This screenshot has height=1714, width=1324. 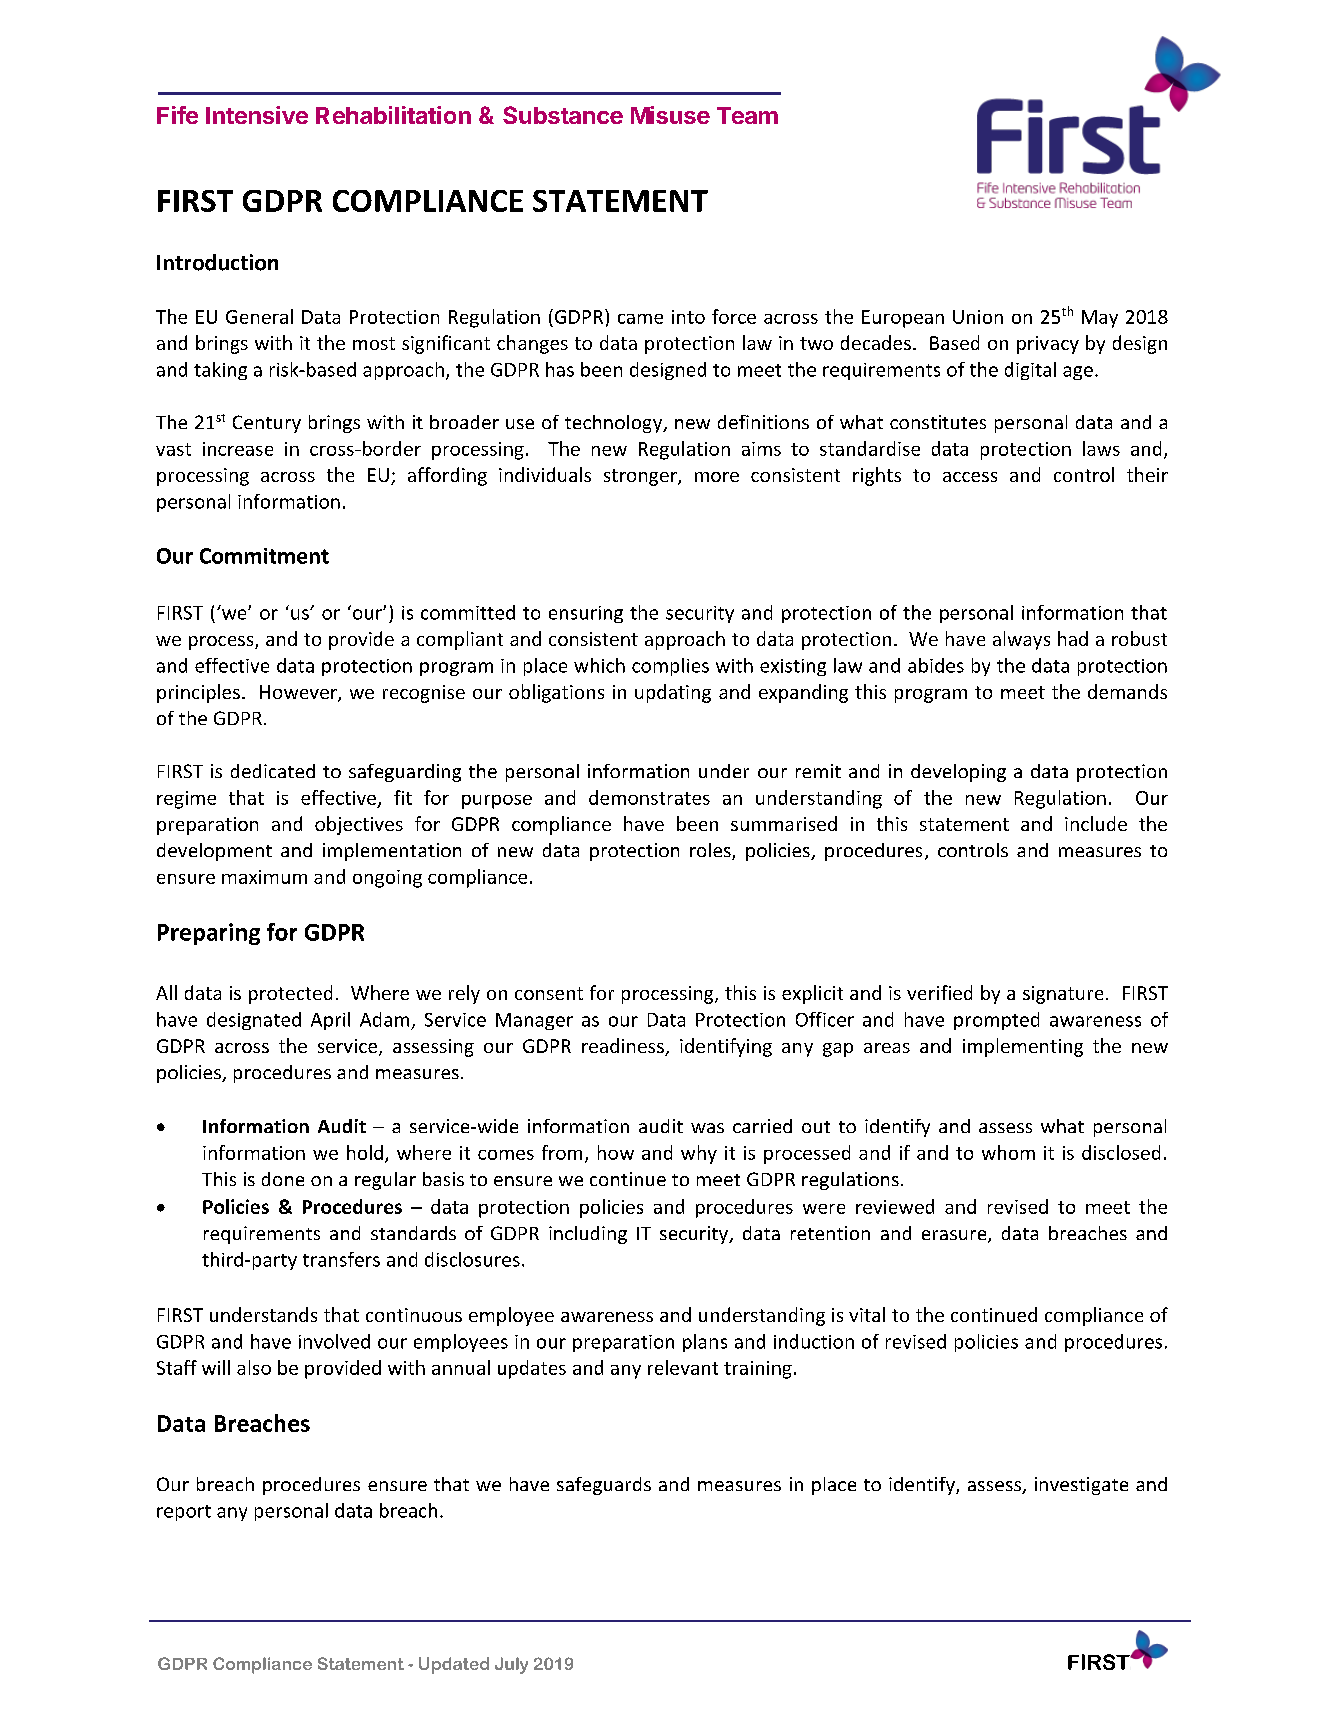 I want to click on report, so click(x=184, y=1513).
